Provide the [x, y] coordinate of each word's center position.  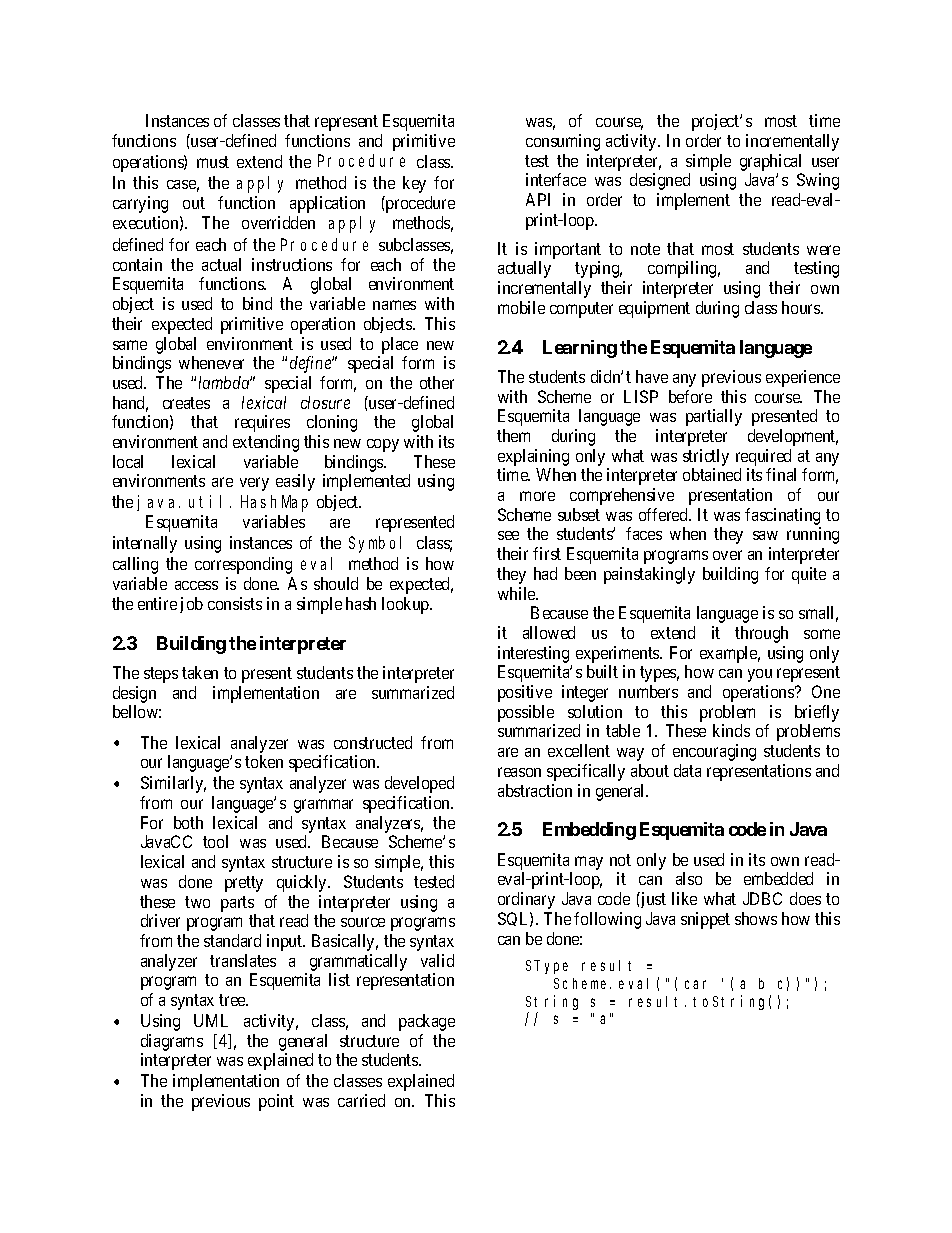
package [427, 1022]
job [191, 605]
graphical [770, 162]
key [414, 184]
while [518, 593]
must [213, 162]
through [761, 634]
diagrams [172, 1042]
